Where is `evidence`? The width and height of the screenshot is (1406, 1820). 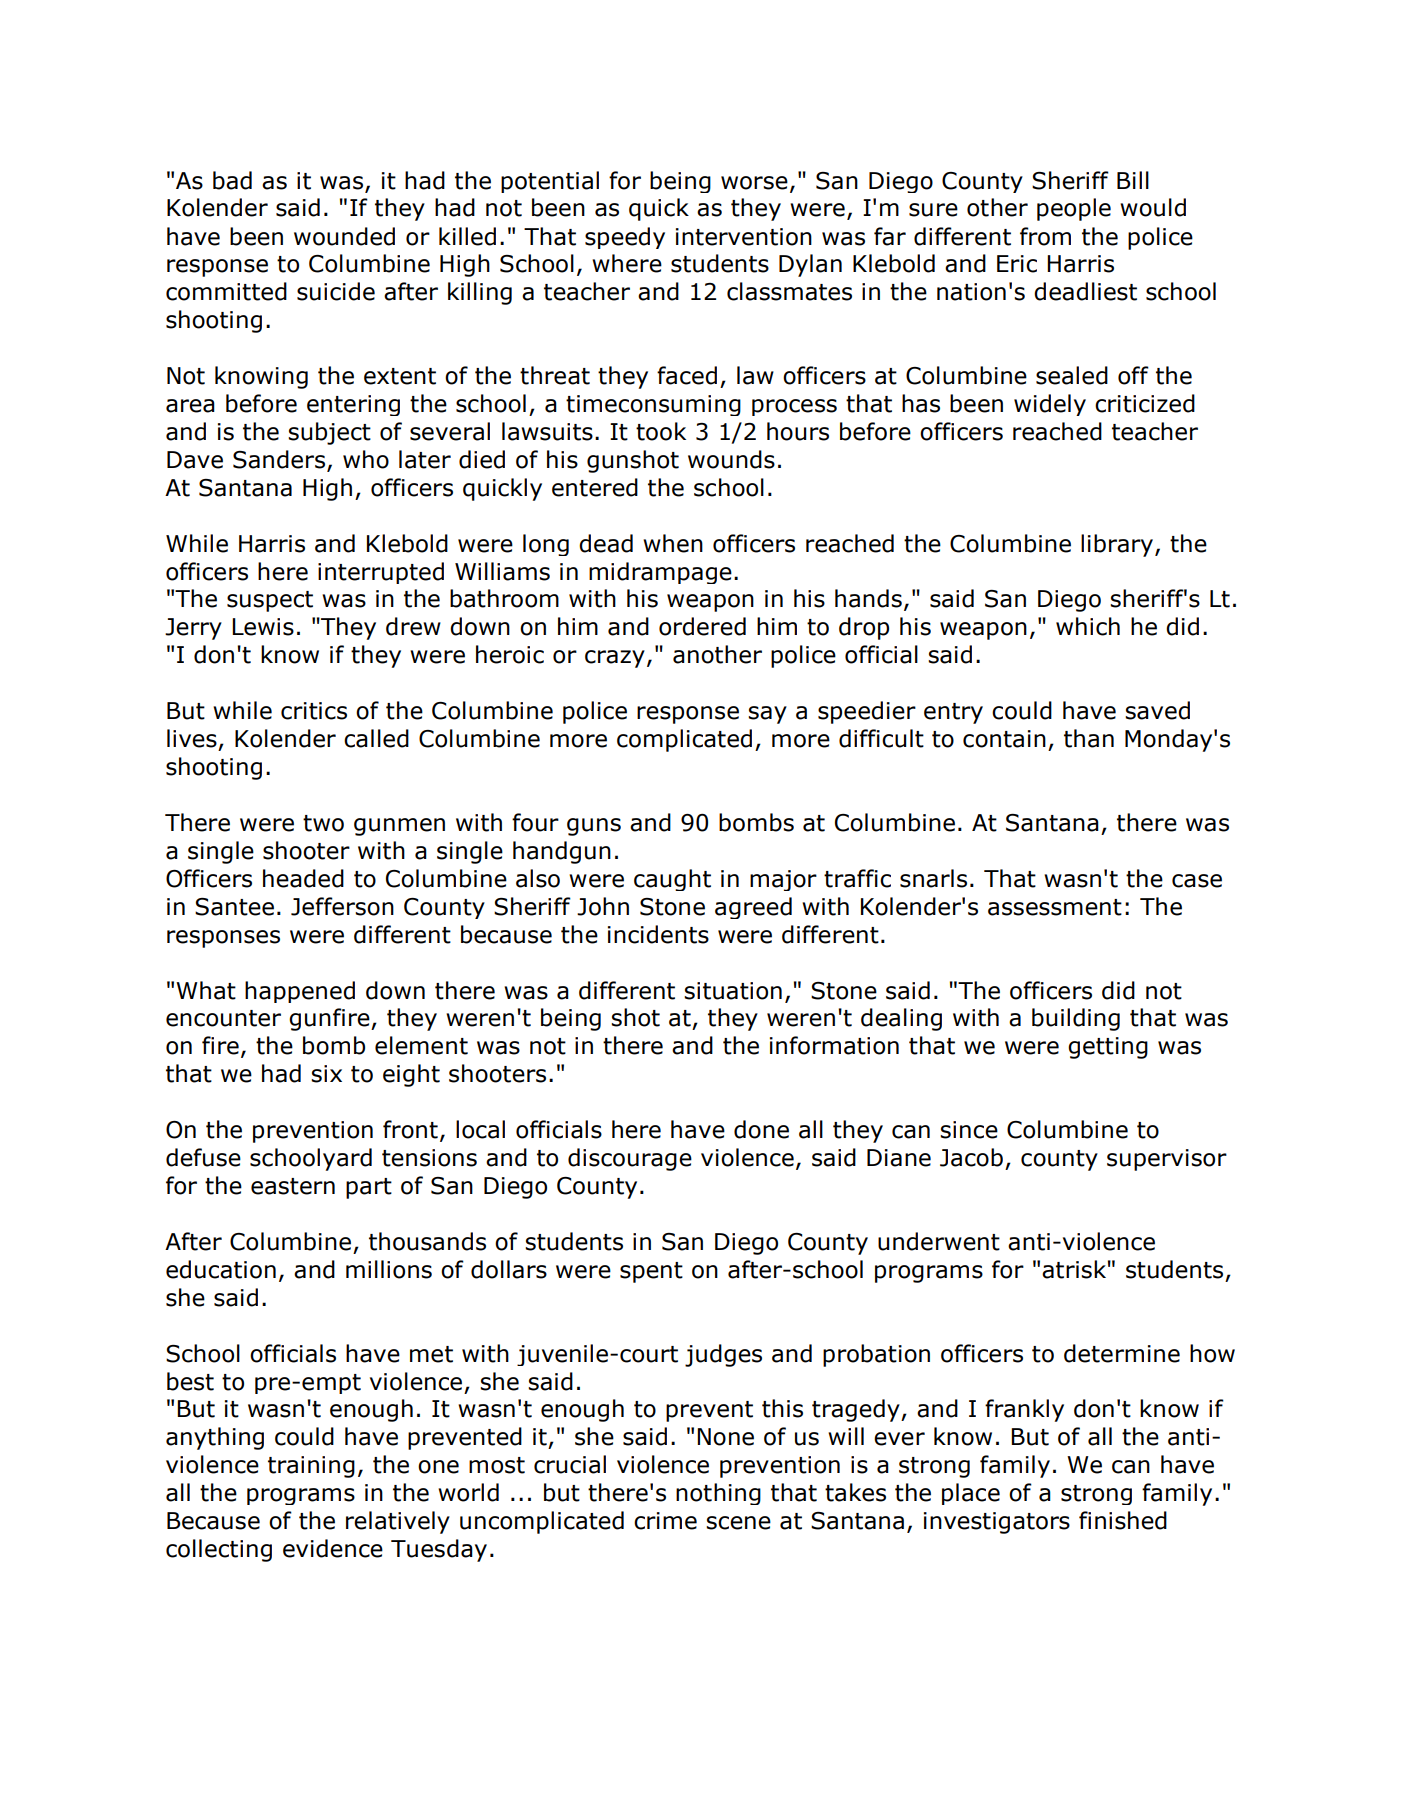 evidence is located at coordinates (333, 1548).
